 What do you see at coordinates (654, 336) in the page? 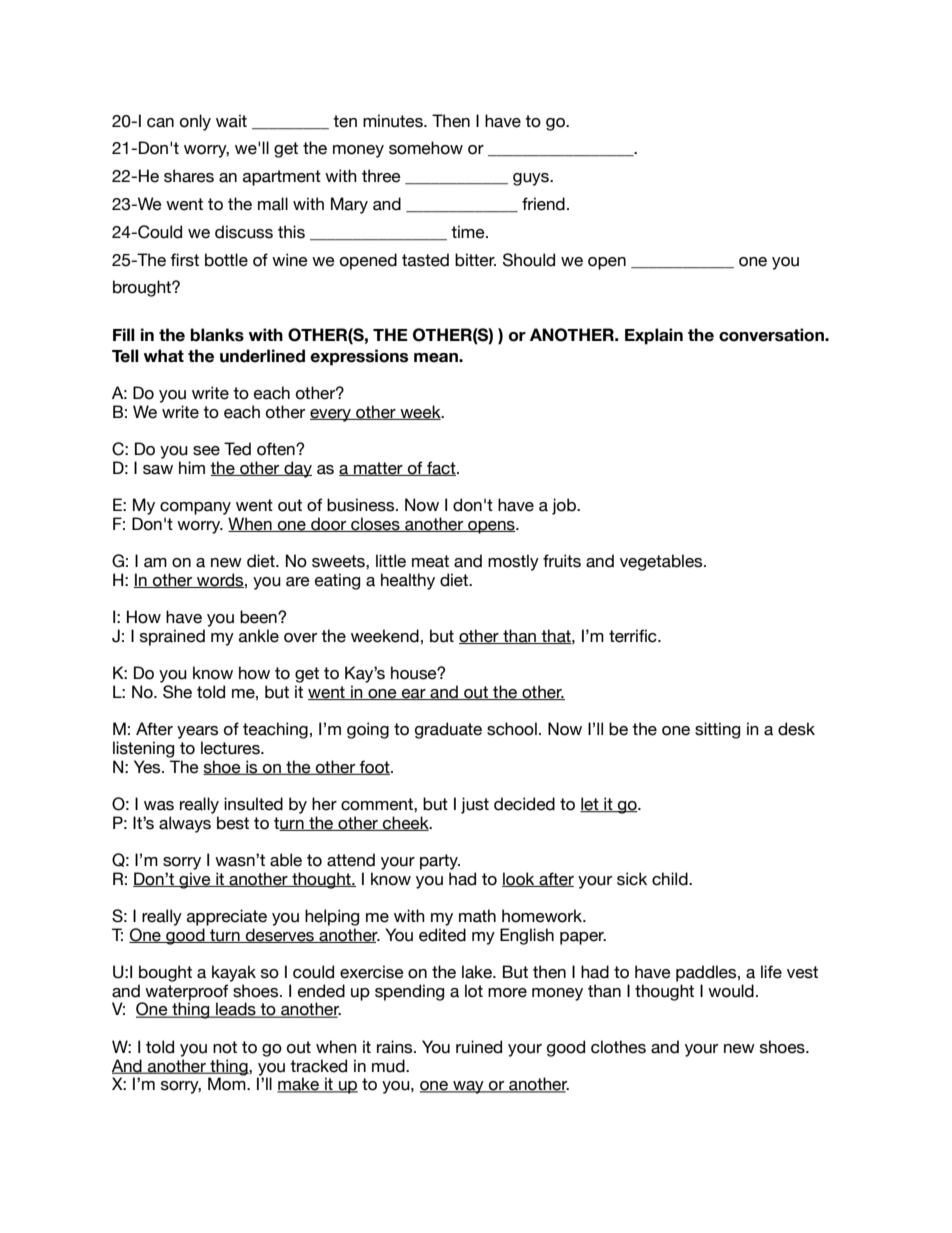
I see `Explain` at bounding box center [654, 336].
